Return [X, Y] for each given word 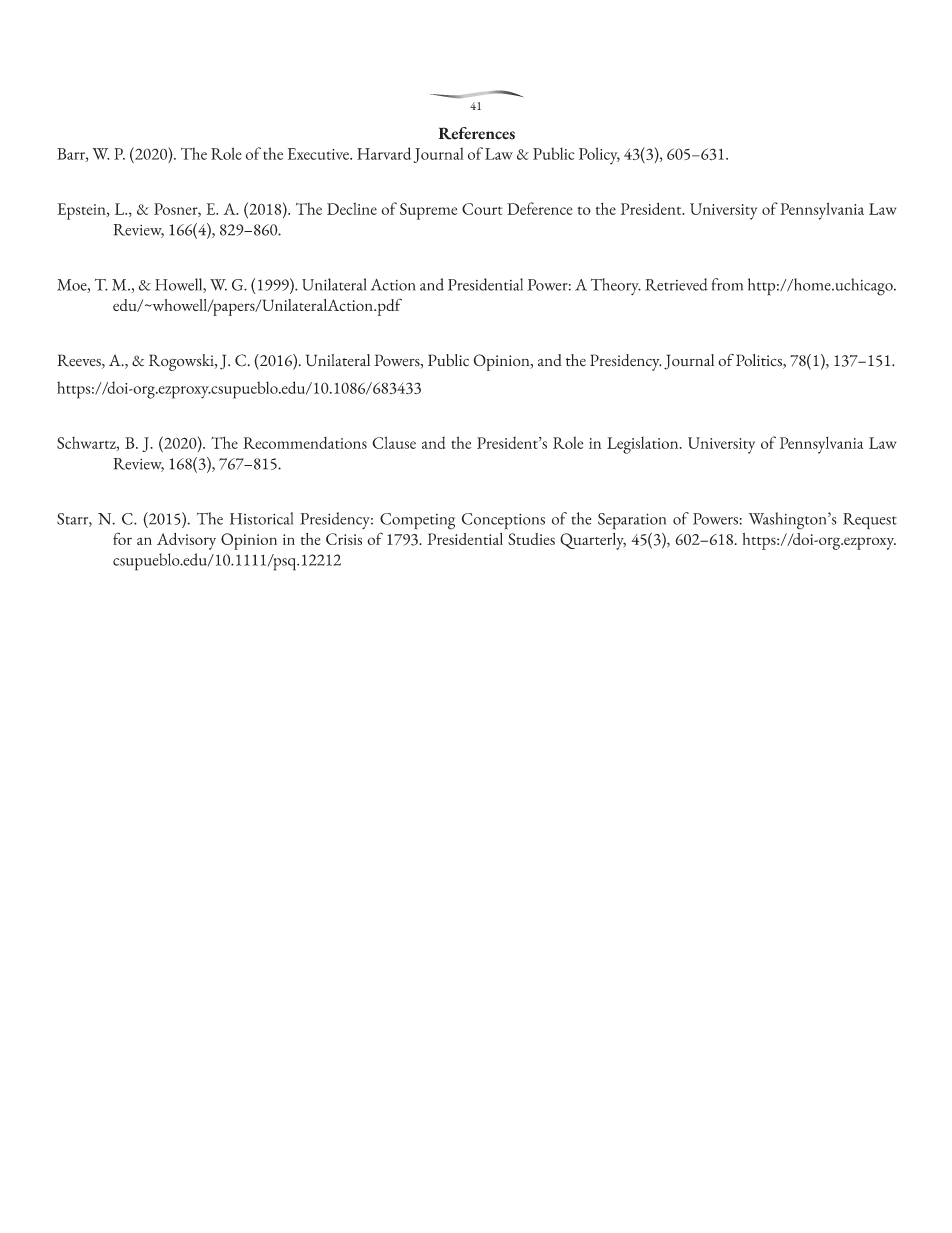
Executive [319, 154]
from [727, 284]
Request [870, 521]
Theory [616, 286]
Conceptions [503, 521]
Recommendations [305, 443]
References [477, 133]
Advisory [186, 541]
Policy [599, 156]
